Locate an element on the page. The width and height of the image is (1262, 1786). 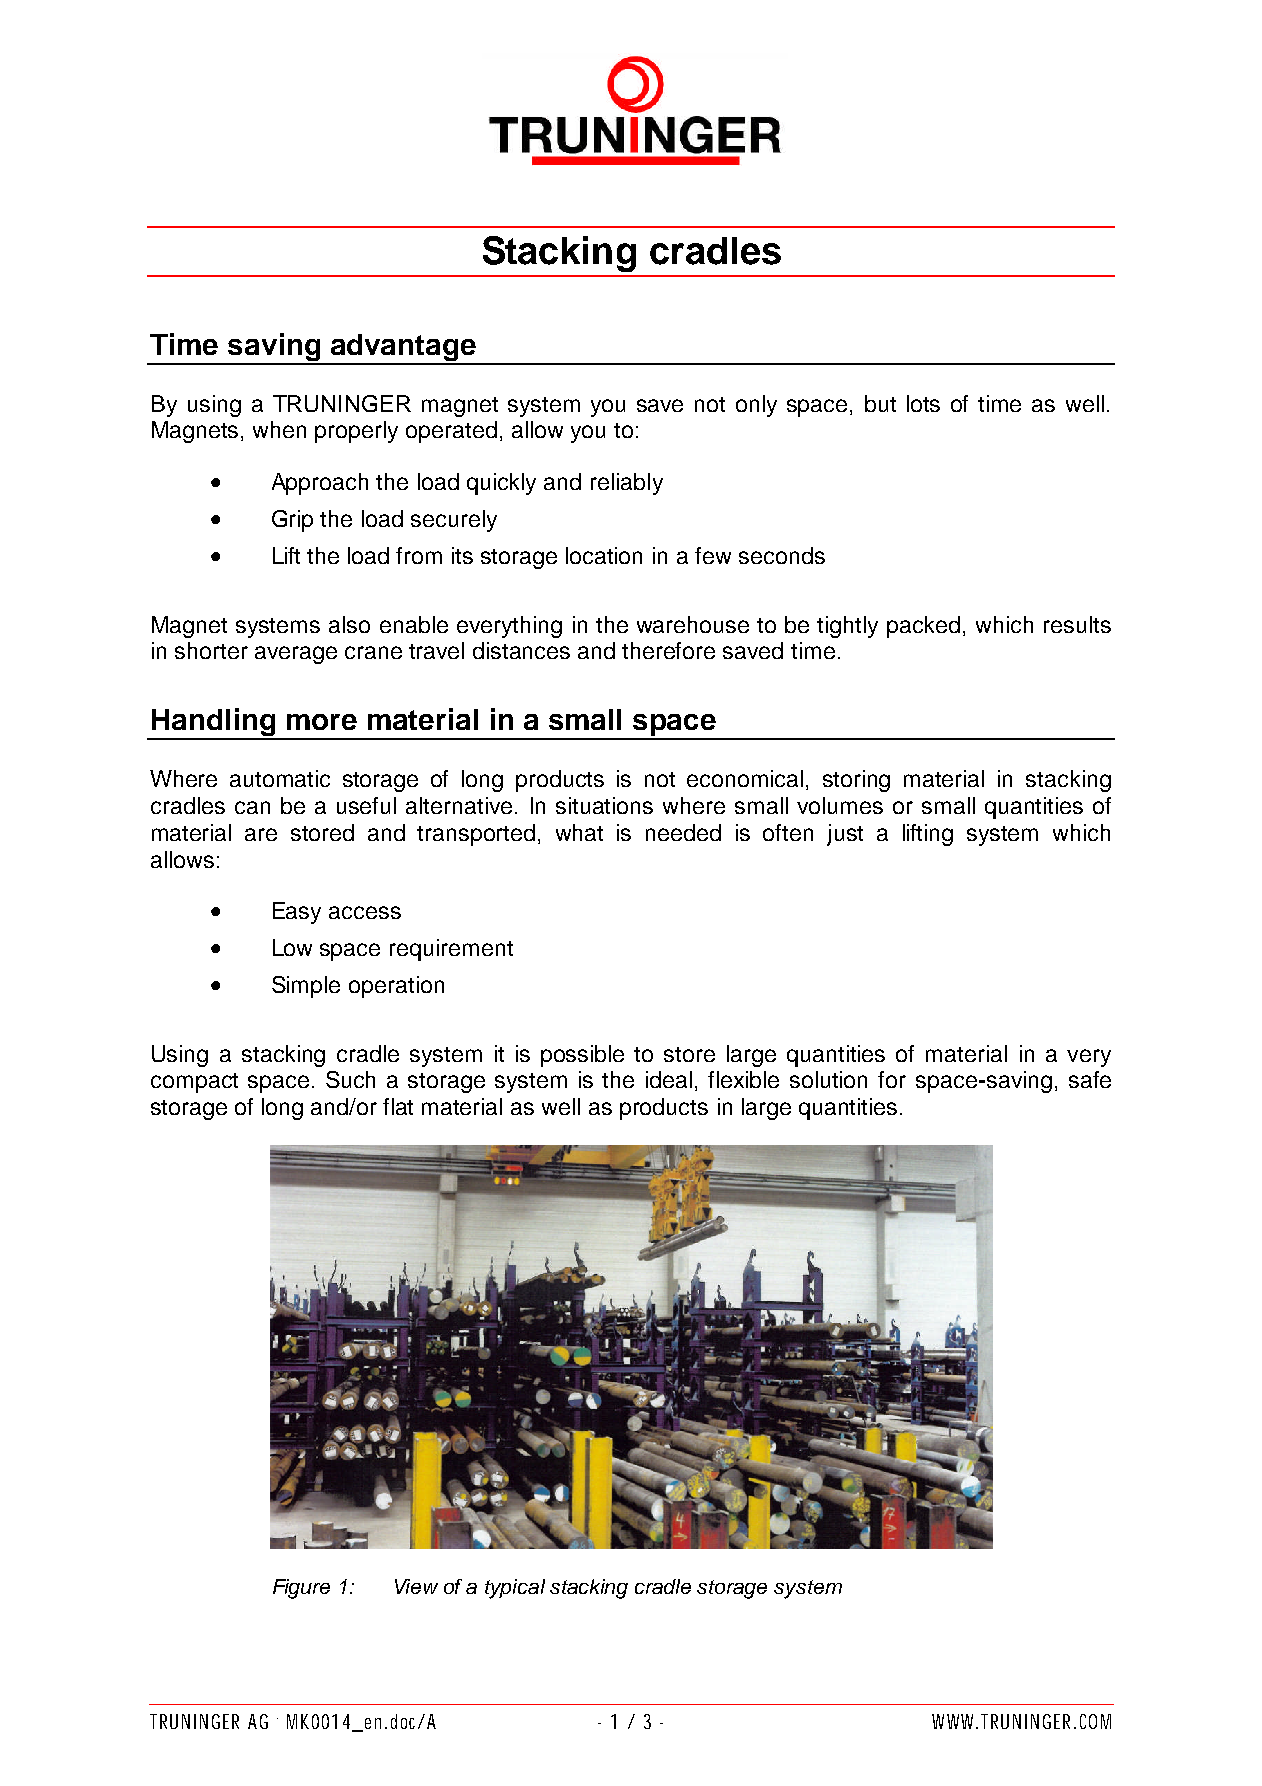
lots is located at coordinates (923, 403).
